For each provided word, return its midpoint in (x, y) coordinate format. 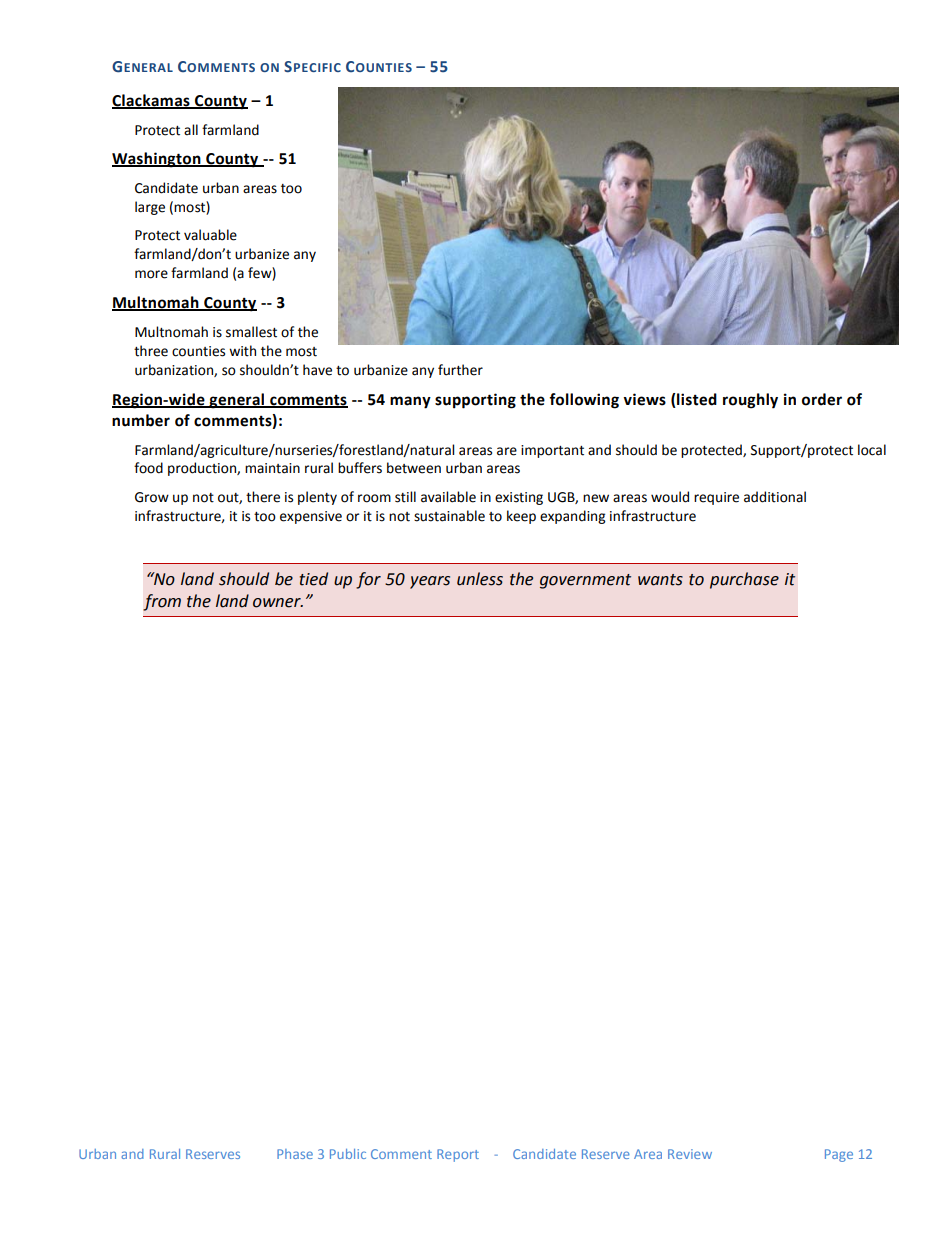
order (822, 399)
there (263, 497)
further (460, 370)
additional (775, 497)
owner (278, 603)
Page (839, 1155)
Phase (295, 1154)
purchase (744, 580)
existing (519, 498)
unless (480, 579)
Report (458, 1155)
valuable (210, 235)
